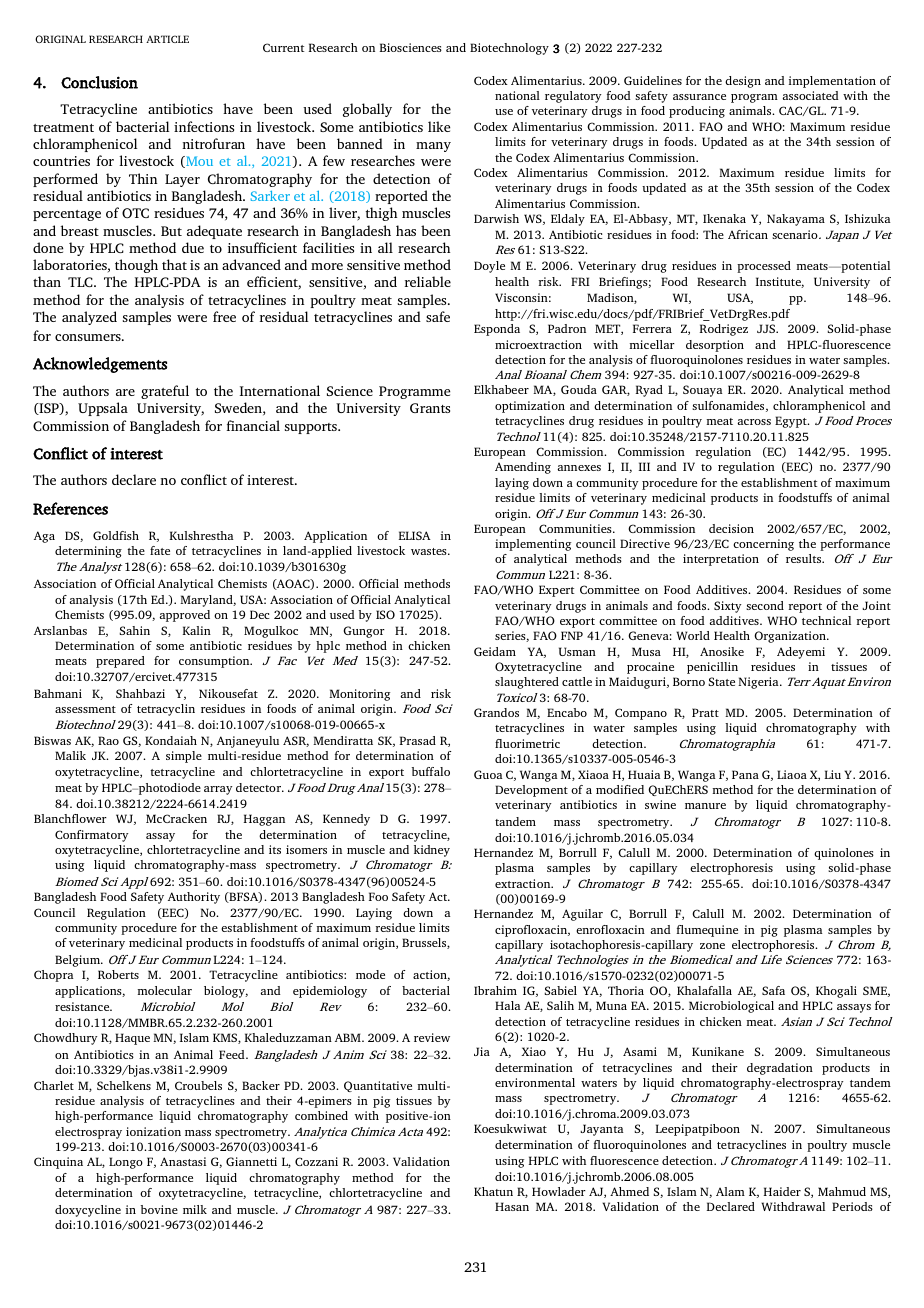 Image resolution: width=924 pixels, height=1308 pixels. I want to click on Conclusion, so click(99, 82).
